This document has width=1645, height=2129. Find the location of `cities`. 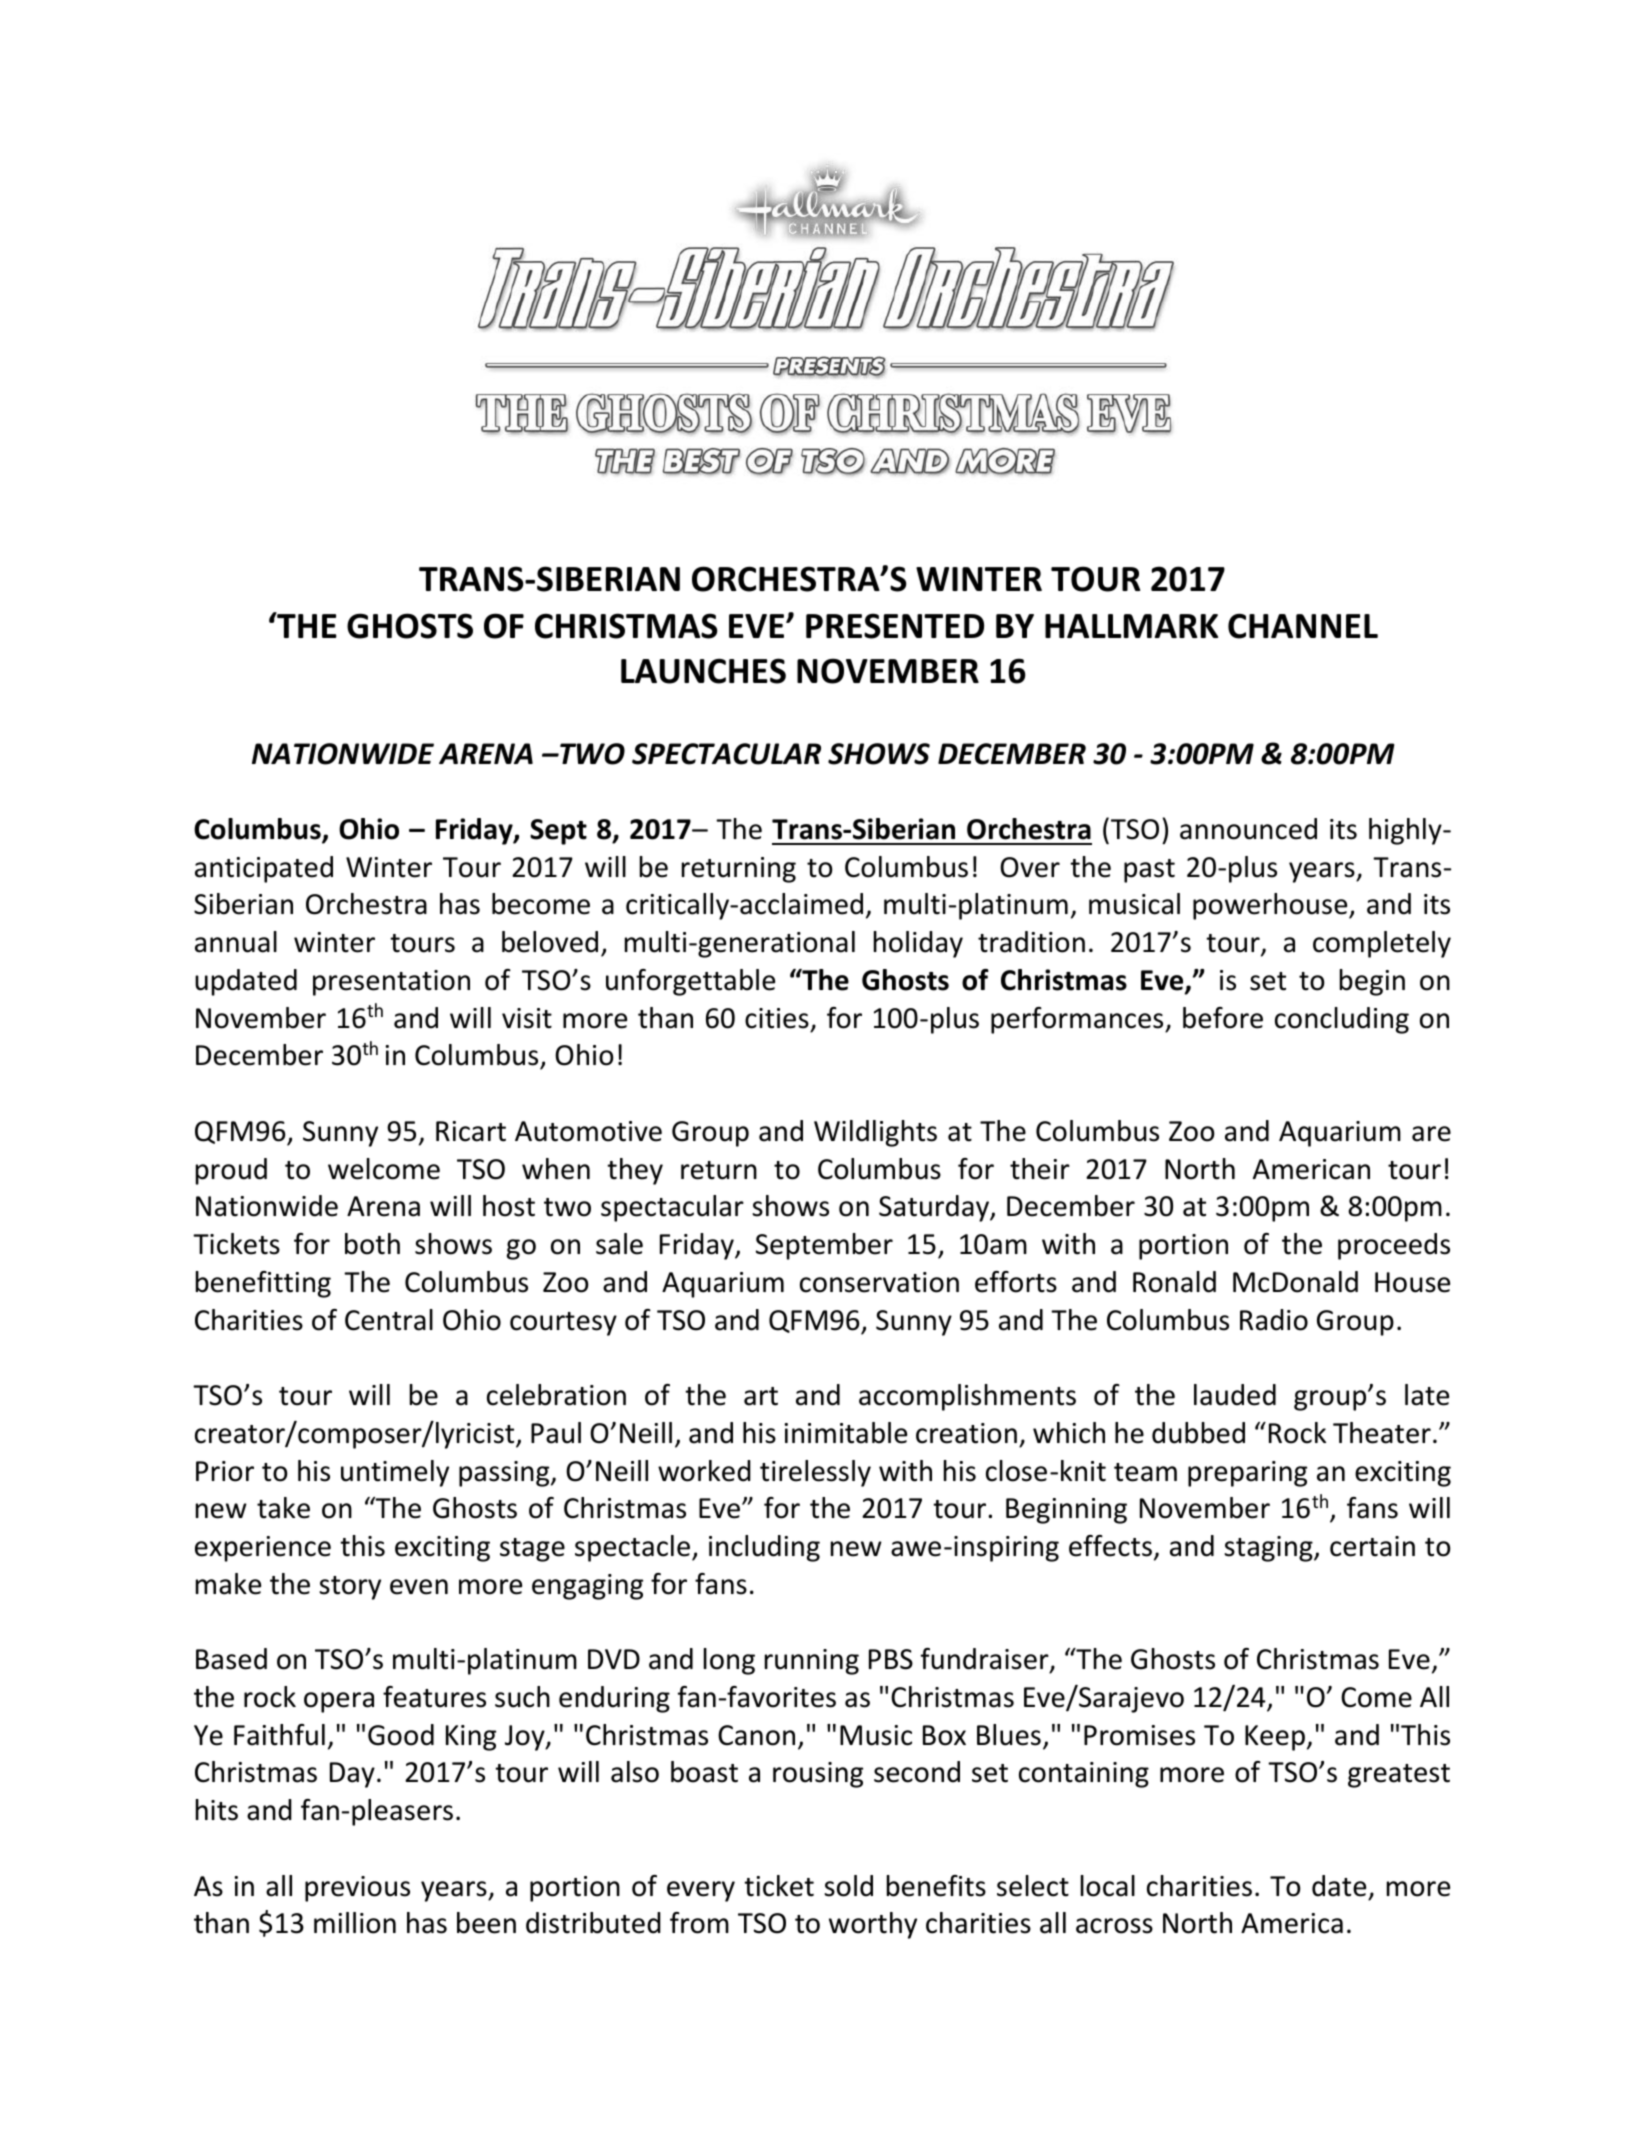

cities is located at coordinates (777, 1018).
